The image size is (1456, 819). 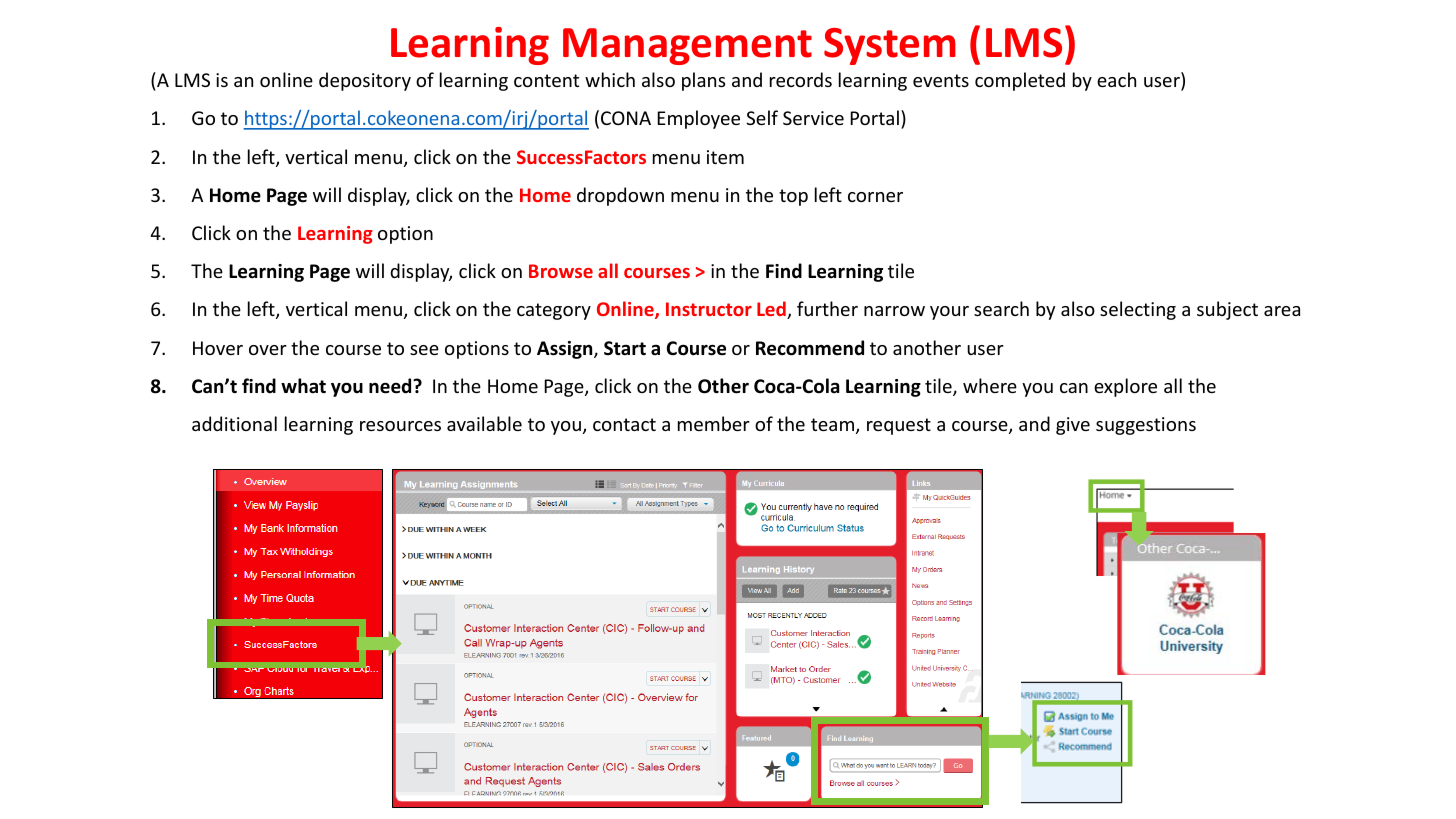 What do you see at coordinates (365, 81) in the screenshot?
I see `depository` at bounding box center [365, 81].
